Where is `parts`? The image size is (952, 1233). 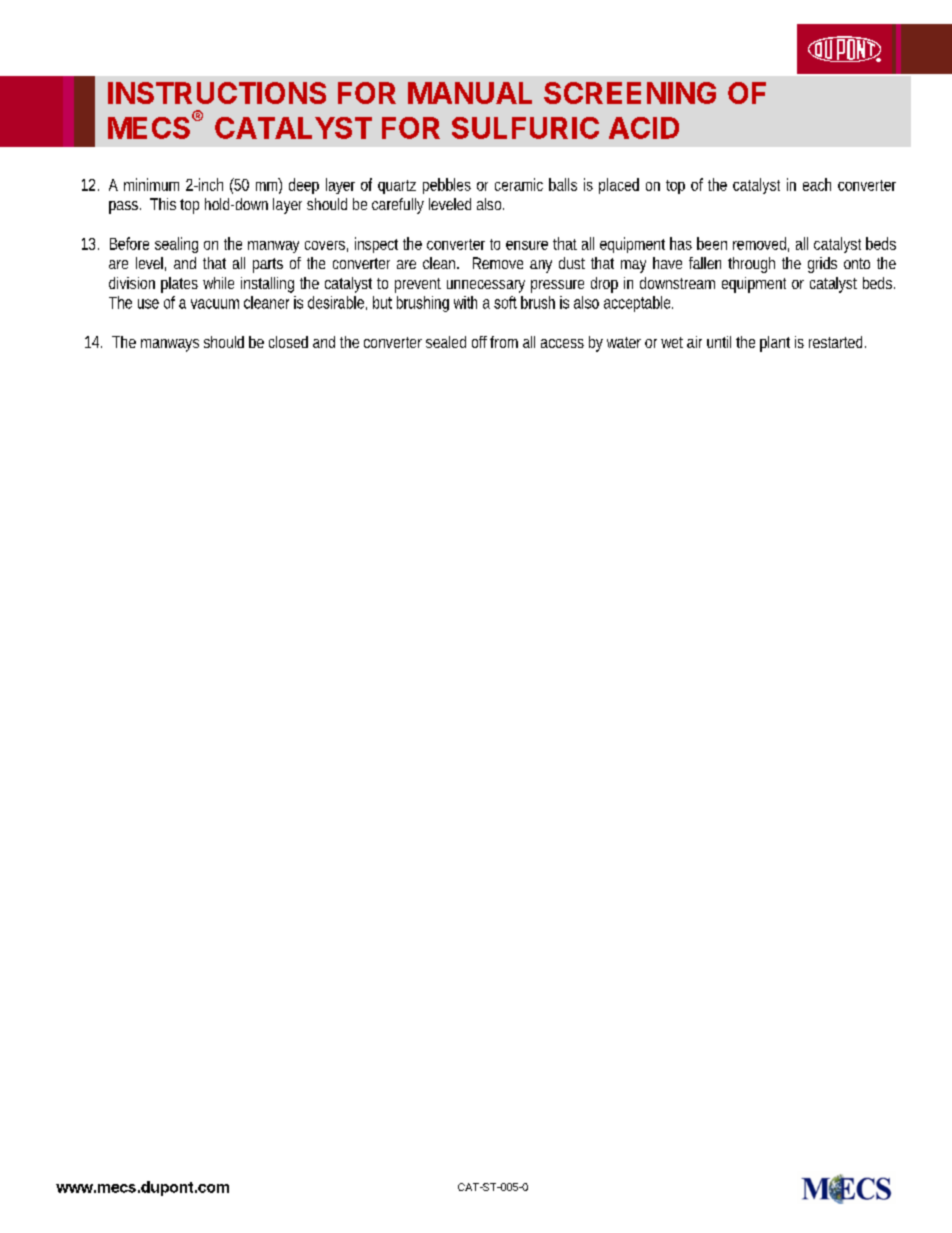 parts is located at coordinates (268, 265).
